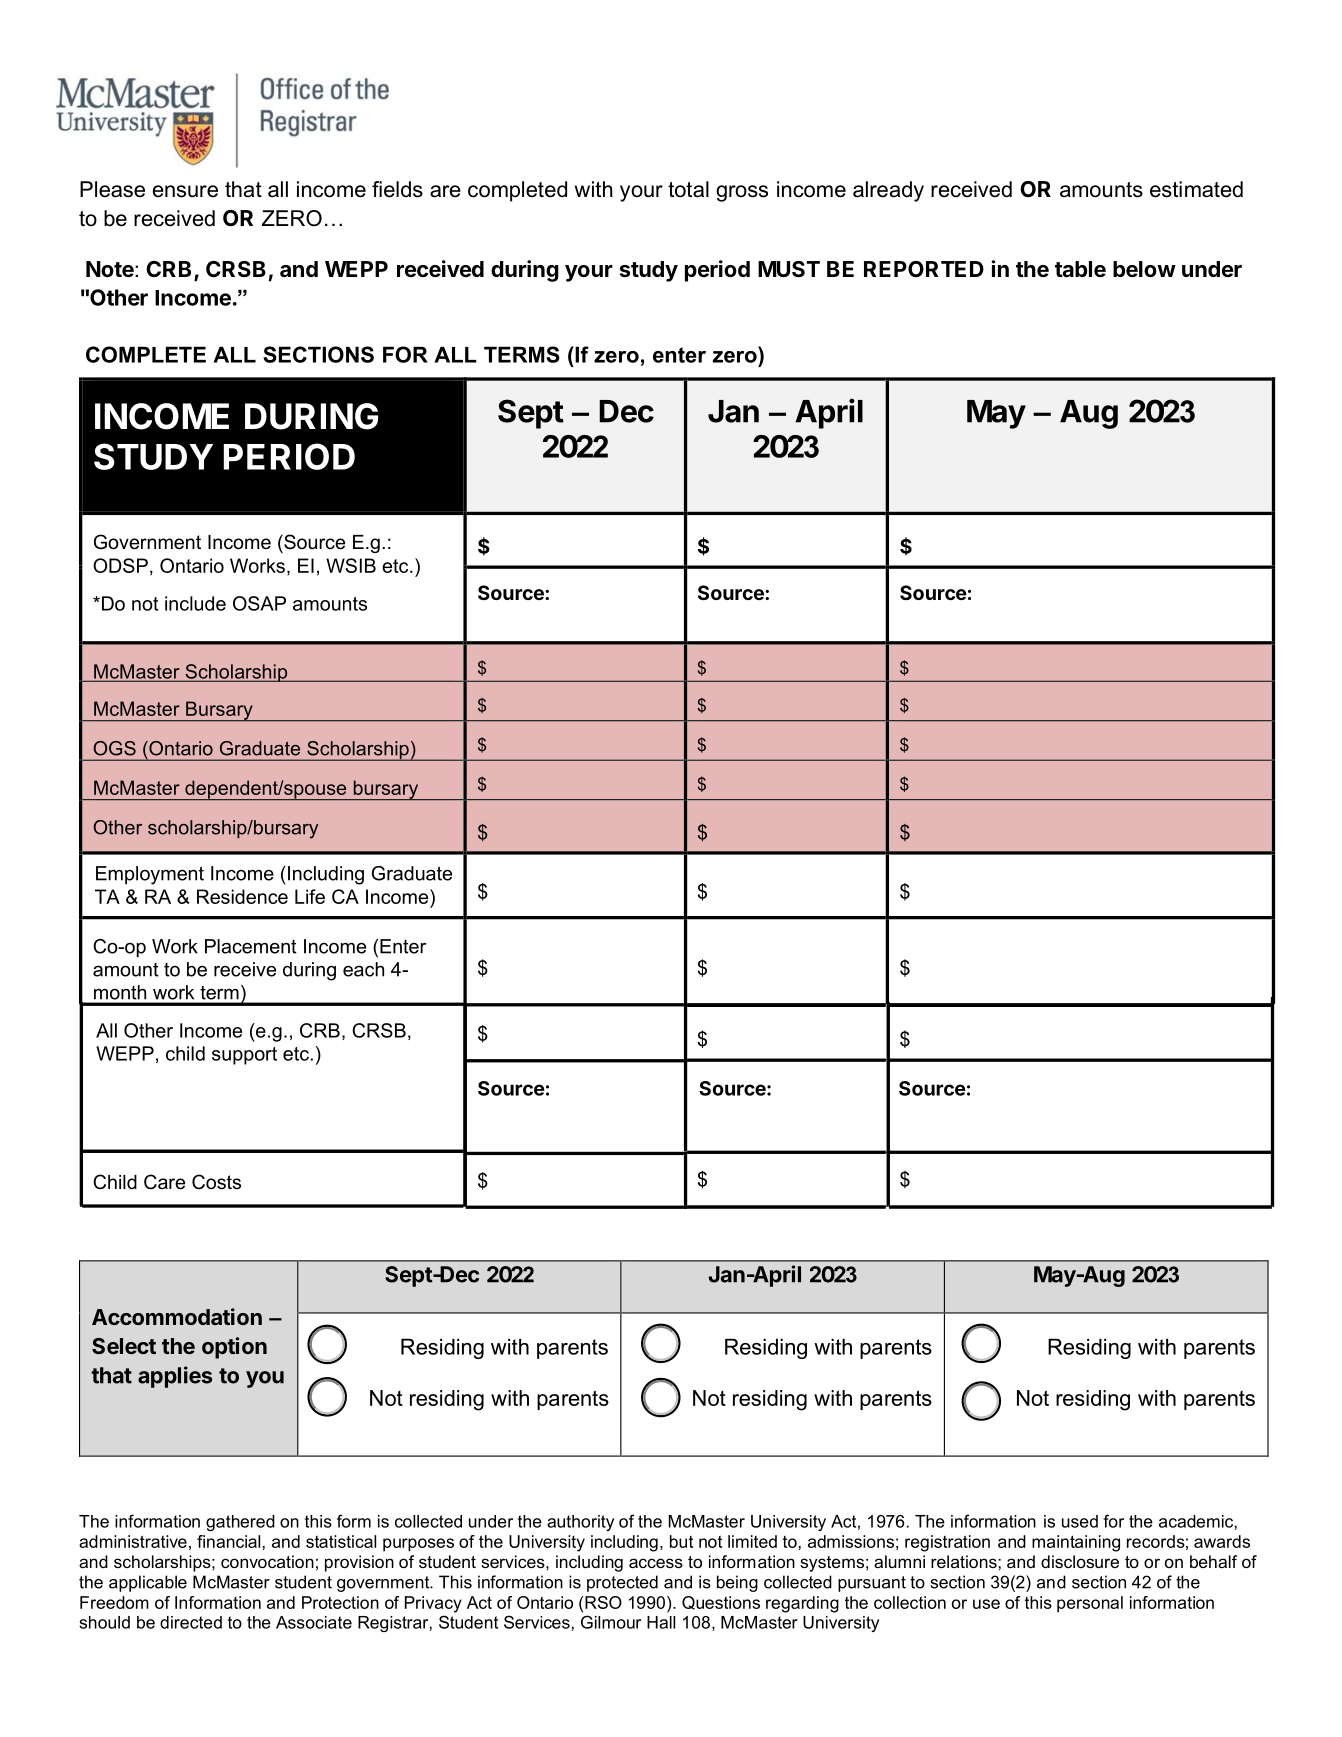 The height and width of the document is (1737, 1342). I want to click on each, so click(363, 969).
